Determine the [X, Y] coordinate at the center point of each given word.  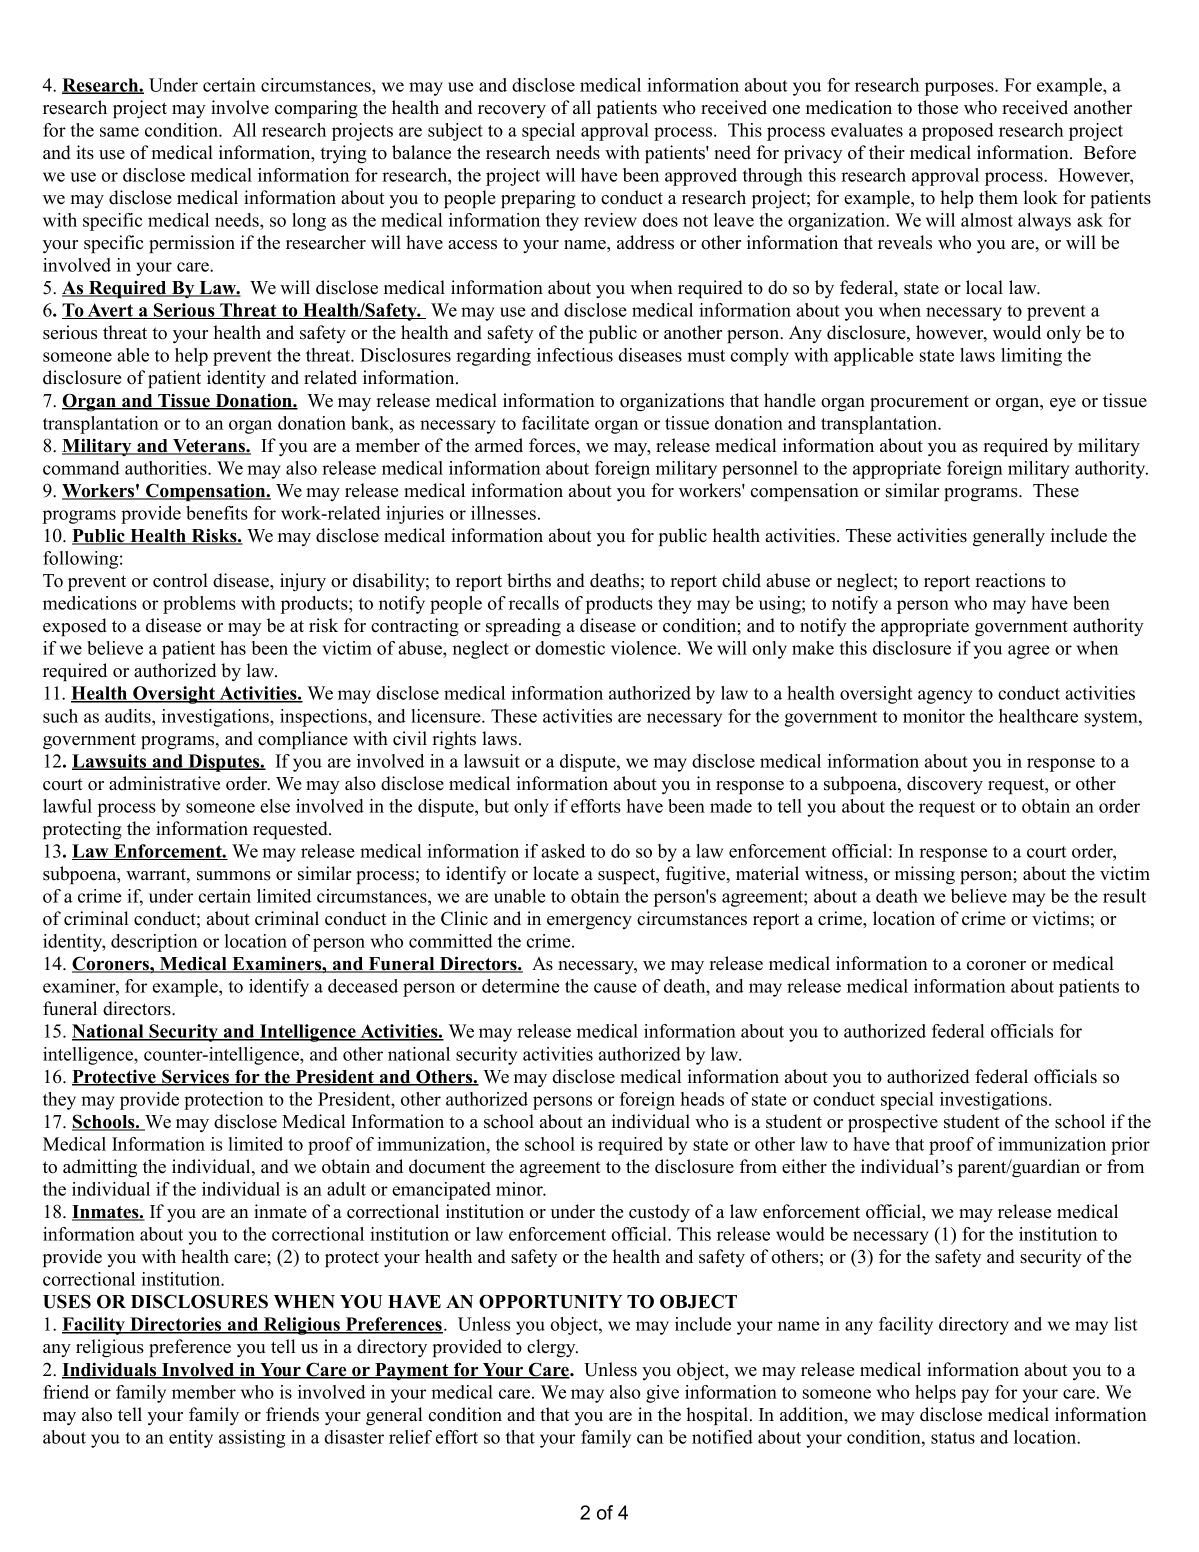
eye [1063, 404]
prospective [893, 1123]
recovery [512, 111]
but [496, 806]
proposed [958, 132]
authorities [167, 468]
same [119, 132]
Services [195, 1077]
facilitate [555, 423]
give [662, 1394]
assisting [252, 1439]
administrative [164, 783]
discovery [945, 785]
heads [702, 1099]
